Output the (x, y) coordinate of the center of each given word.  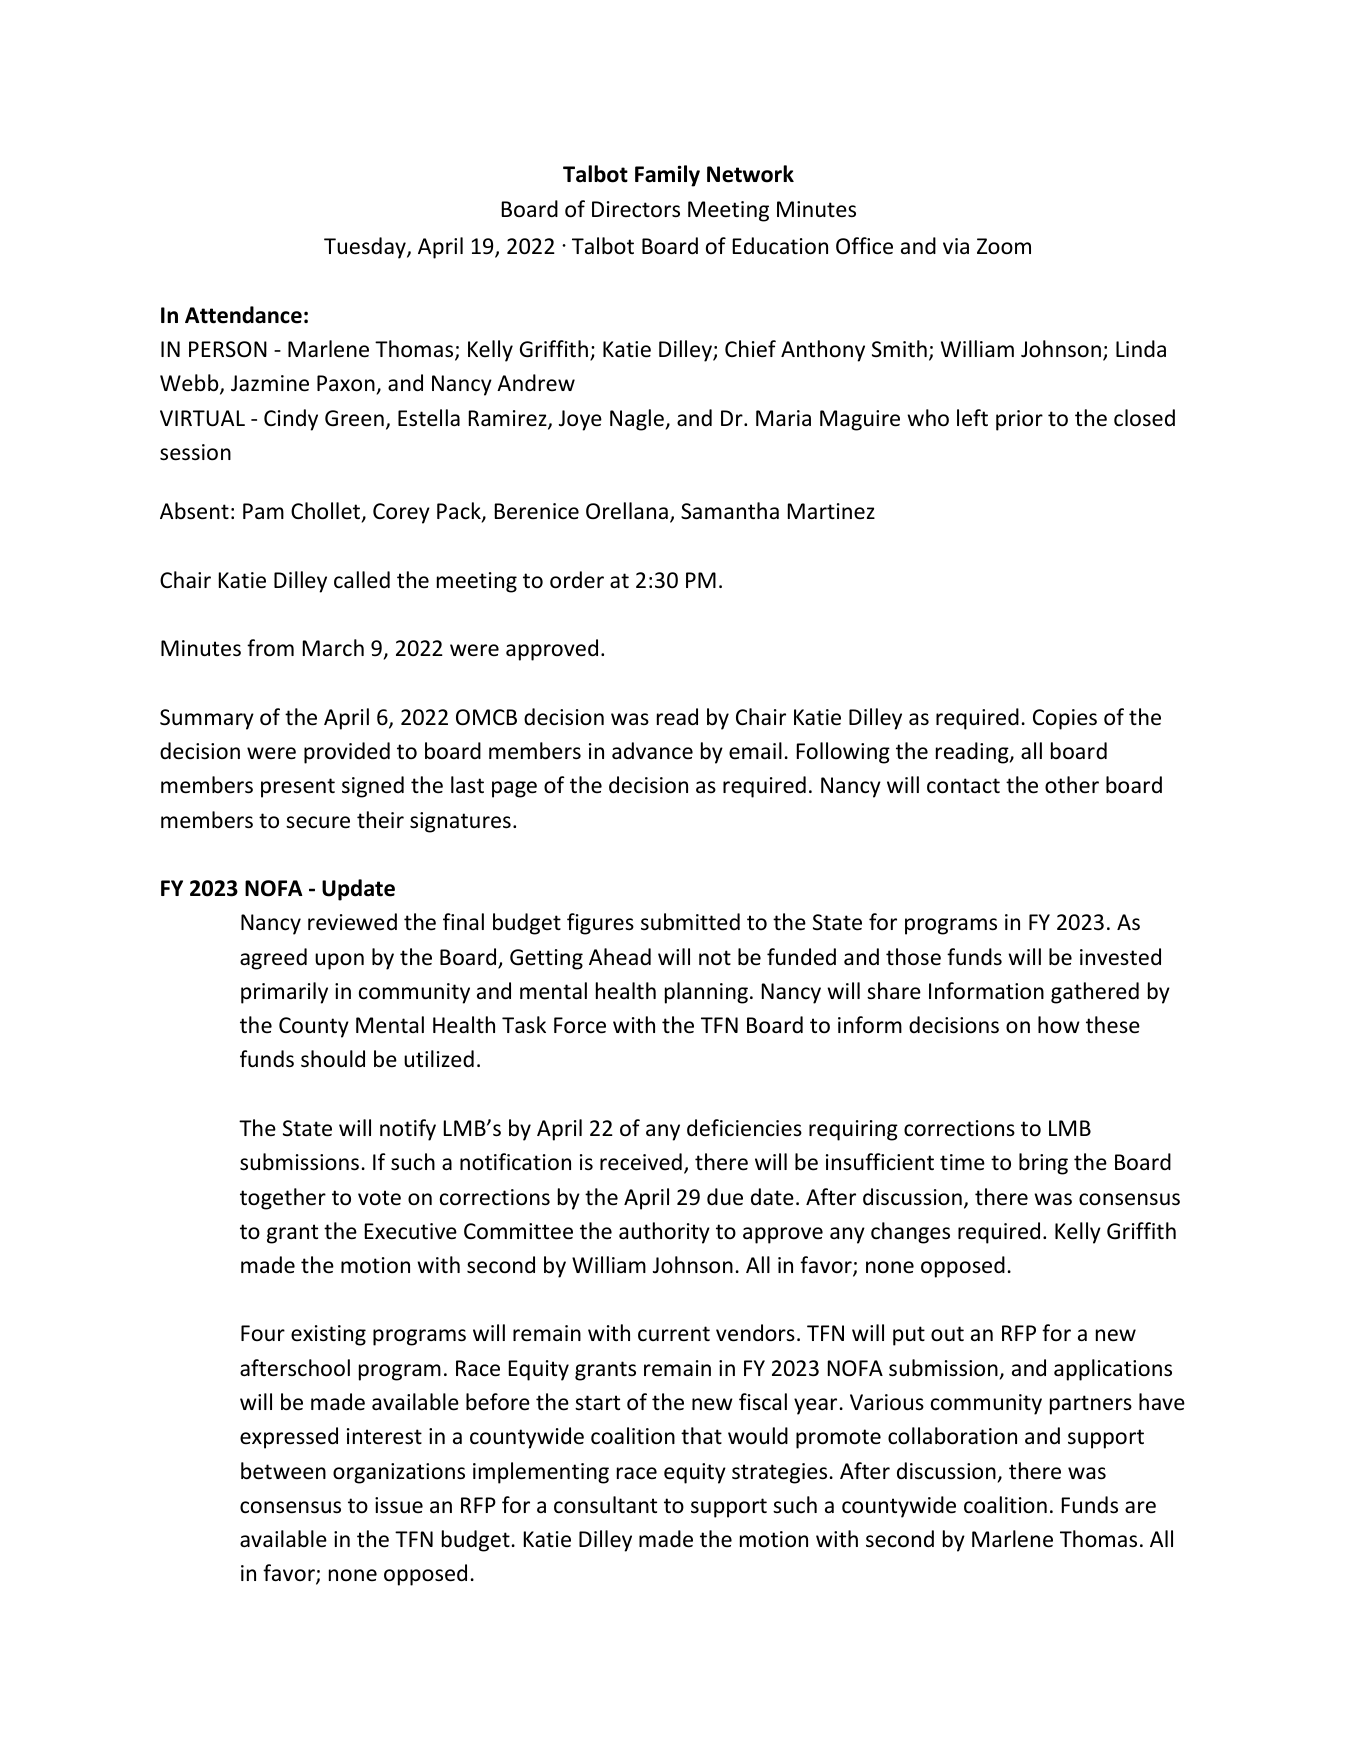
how (1059, 1025)
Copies (1065, 719)
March (333, 647)
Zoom (1004, 246)
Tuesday (366, 248)
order (577, 580)
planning (706, 993)
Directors (636, 209)
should (333, 1059)
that (701, 1435)
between (283, 1471)
